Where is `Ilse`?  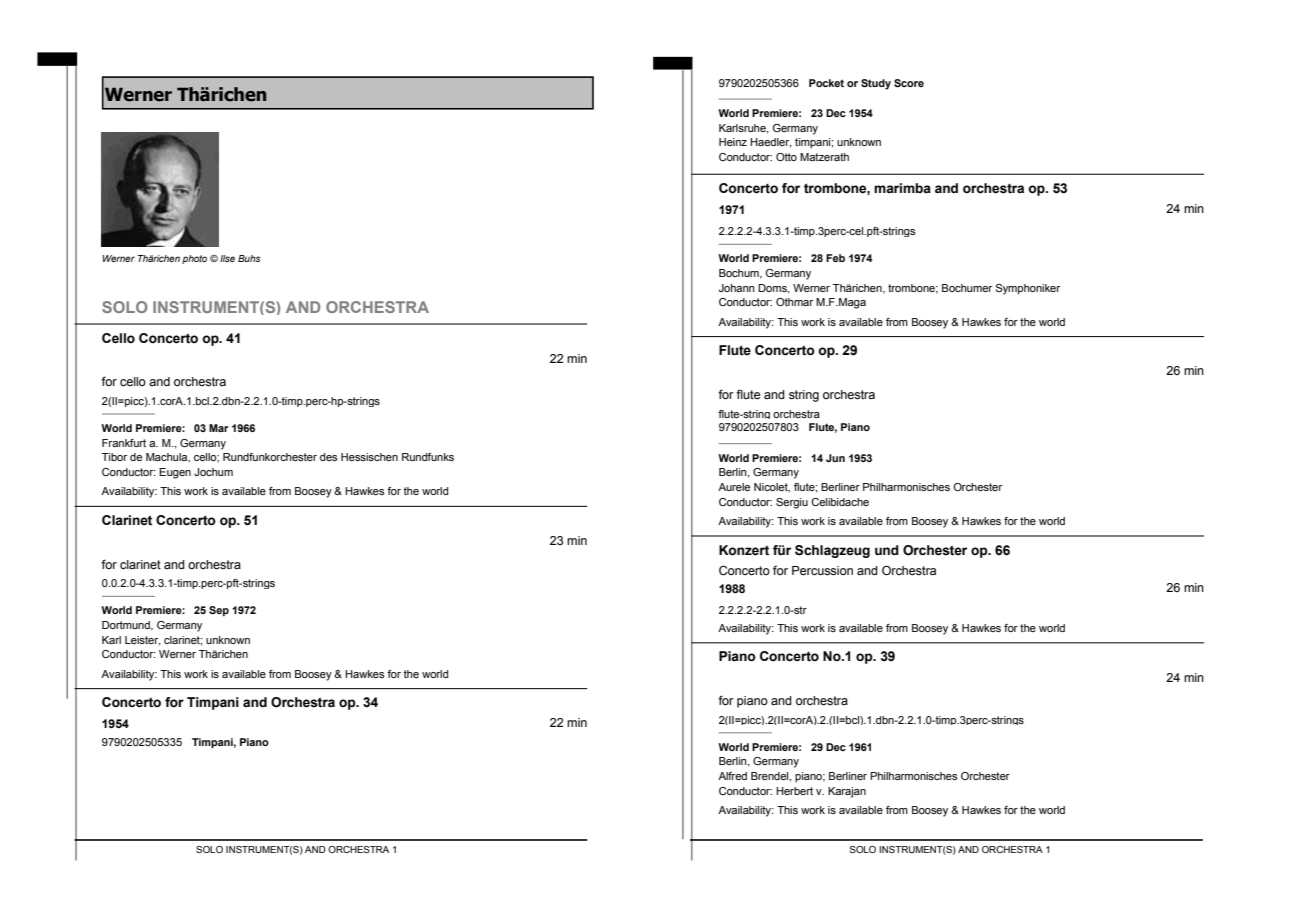 Ilse is located at coordinates (227, 258).
